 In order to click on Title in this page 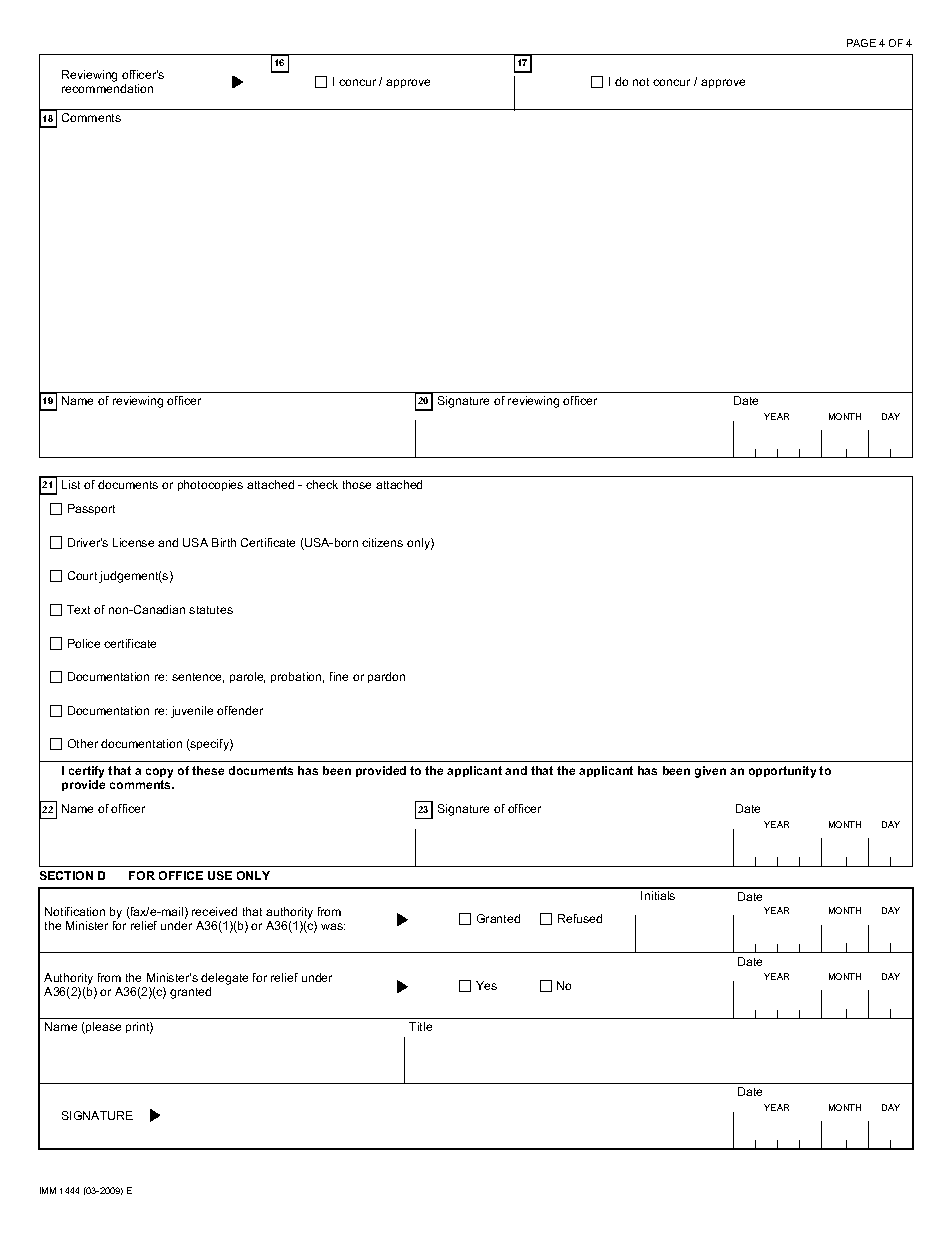, I will do `click(420, 1026)`.
